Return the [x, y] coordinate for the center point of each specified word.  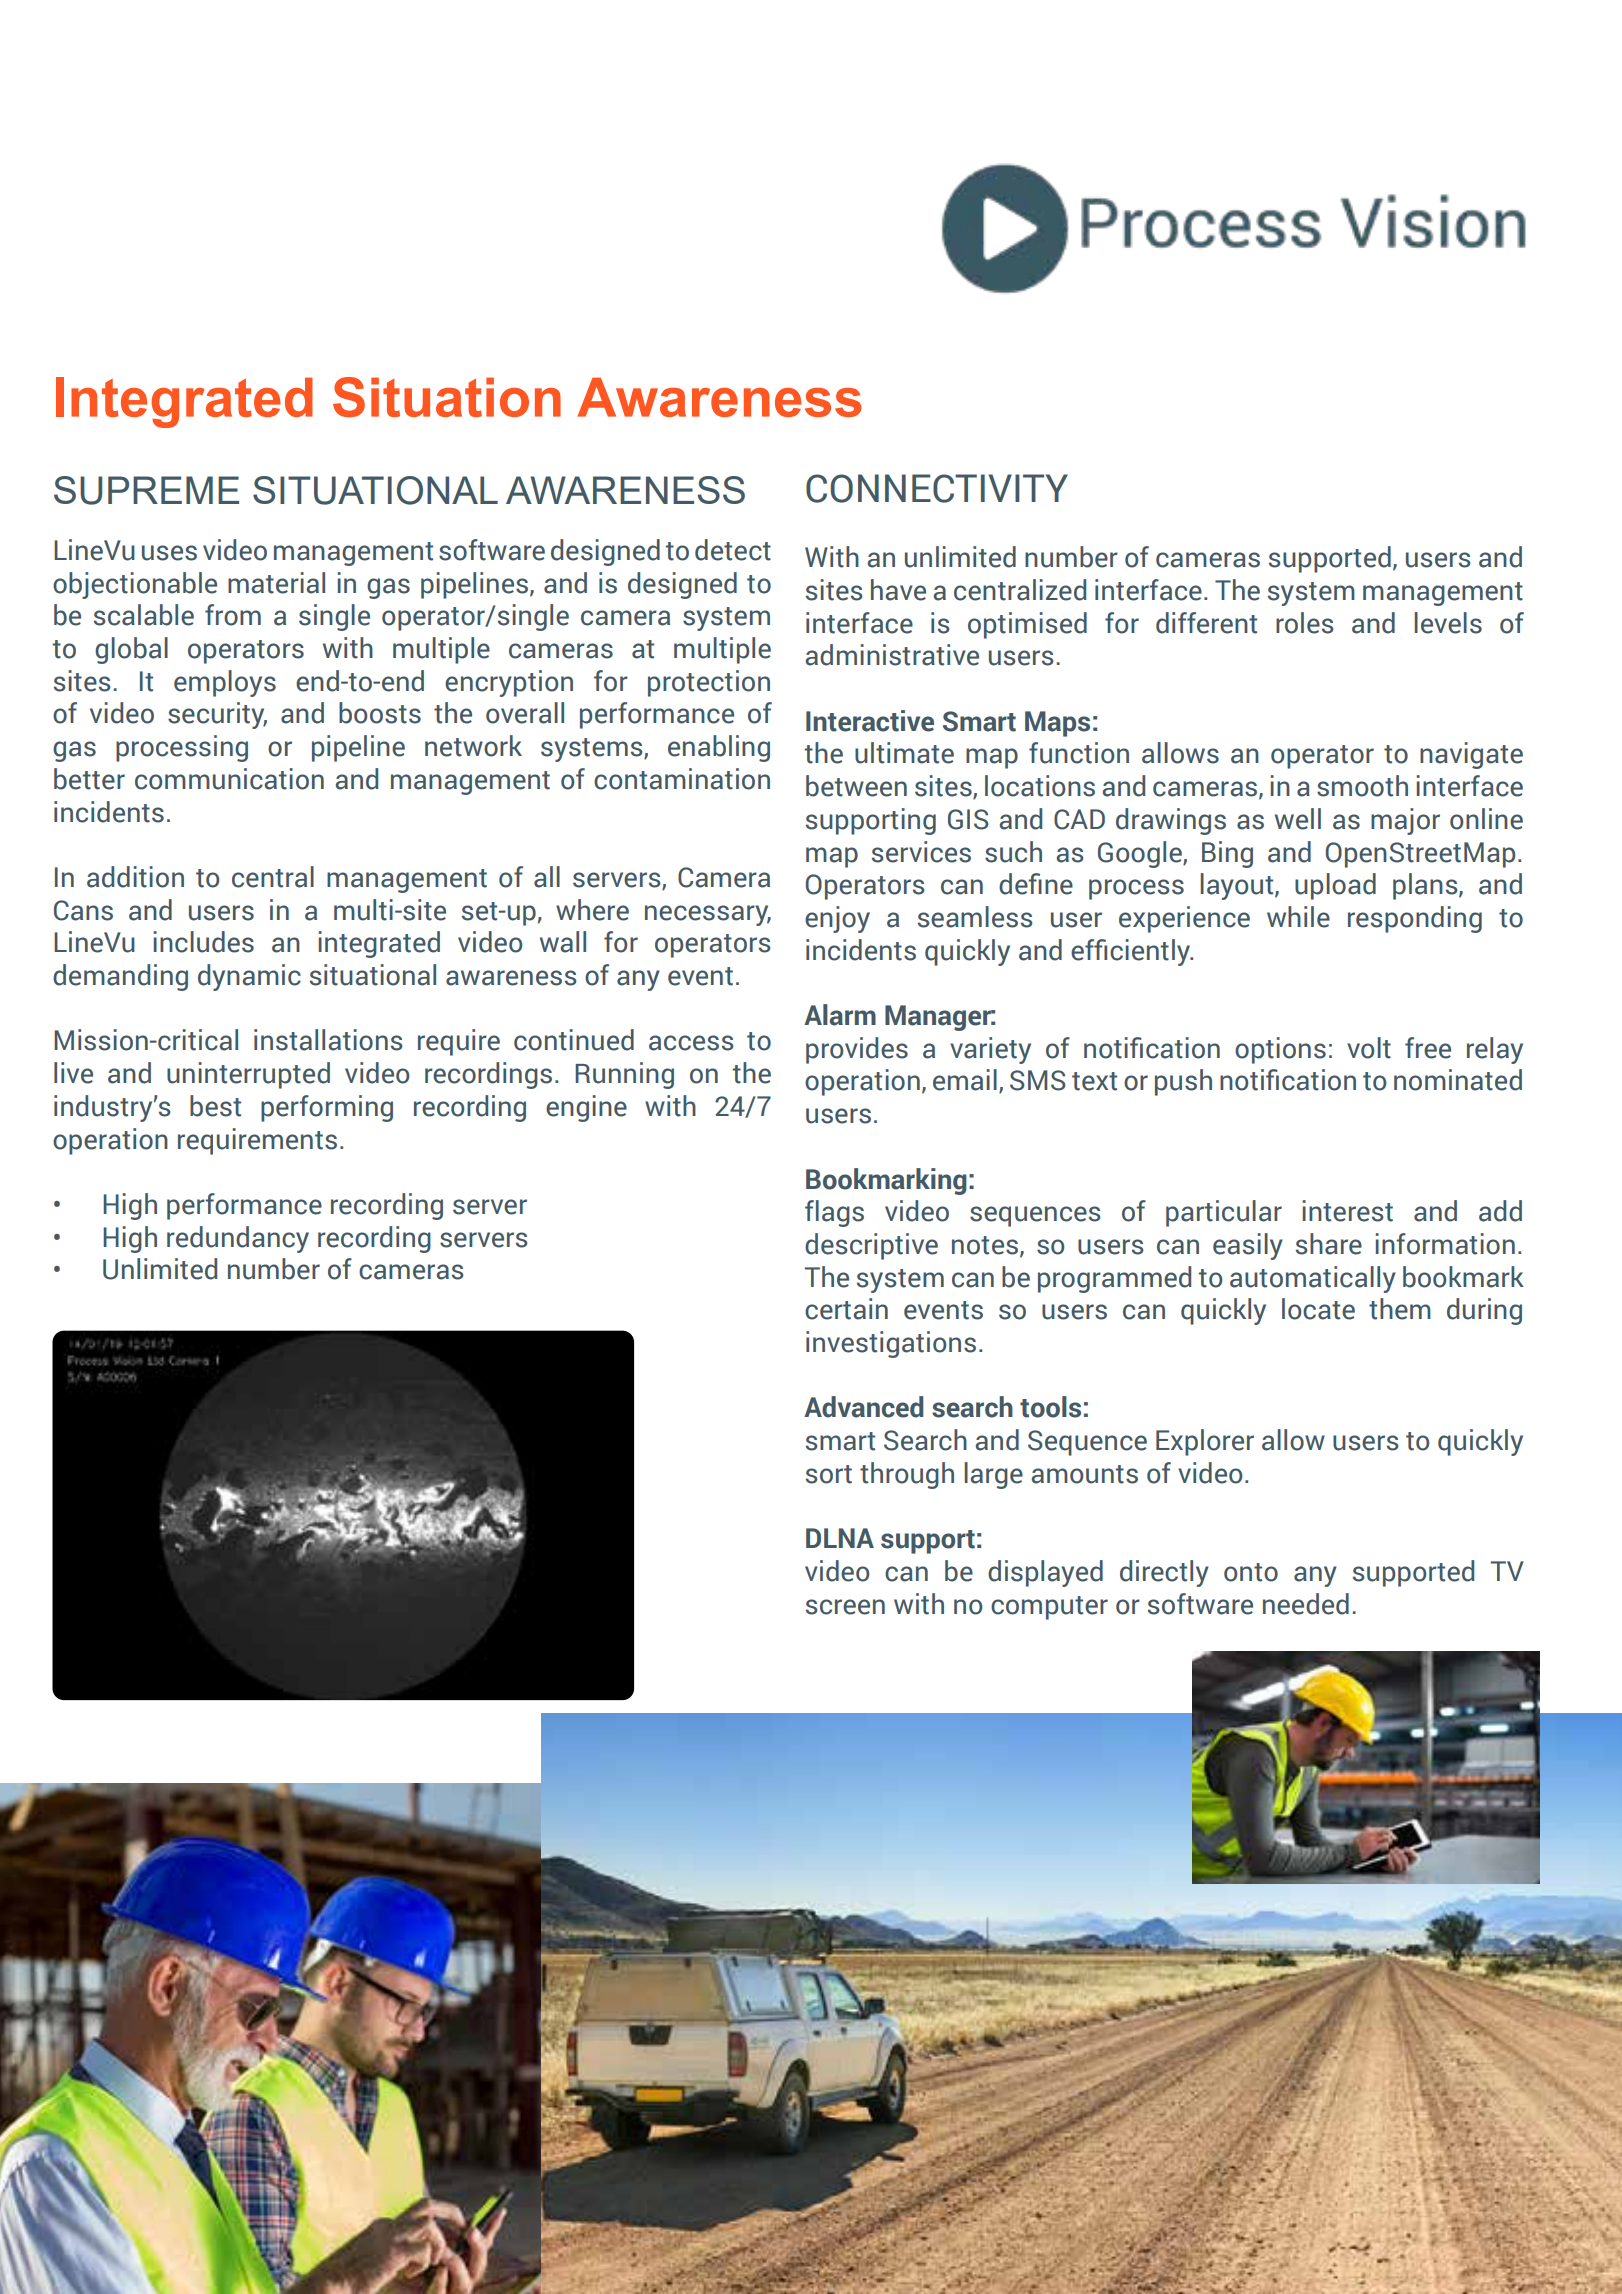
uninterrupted [248, 1075]
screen [845, 1607]
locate [1318, 1309]
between [856, 786]
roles [1305, 623]
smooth [1362, 786]
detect [733, 550]
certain [846, 1309]
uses [169, 553]
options [1280, 1050]
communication [229, 779]
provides [857, 1050]
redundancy [238, 1239]
